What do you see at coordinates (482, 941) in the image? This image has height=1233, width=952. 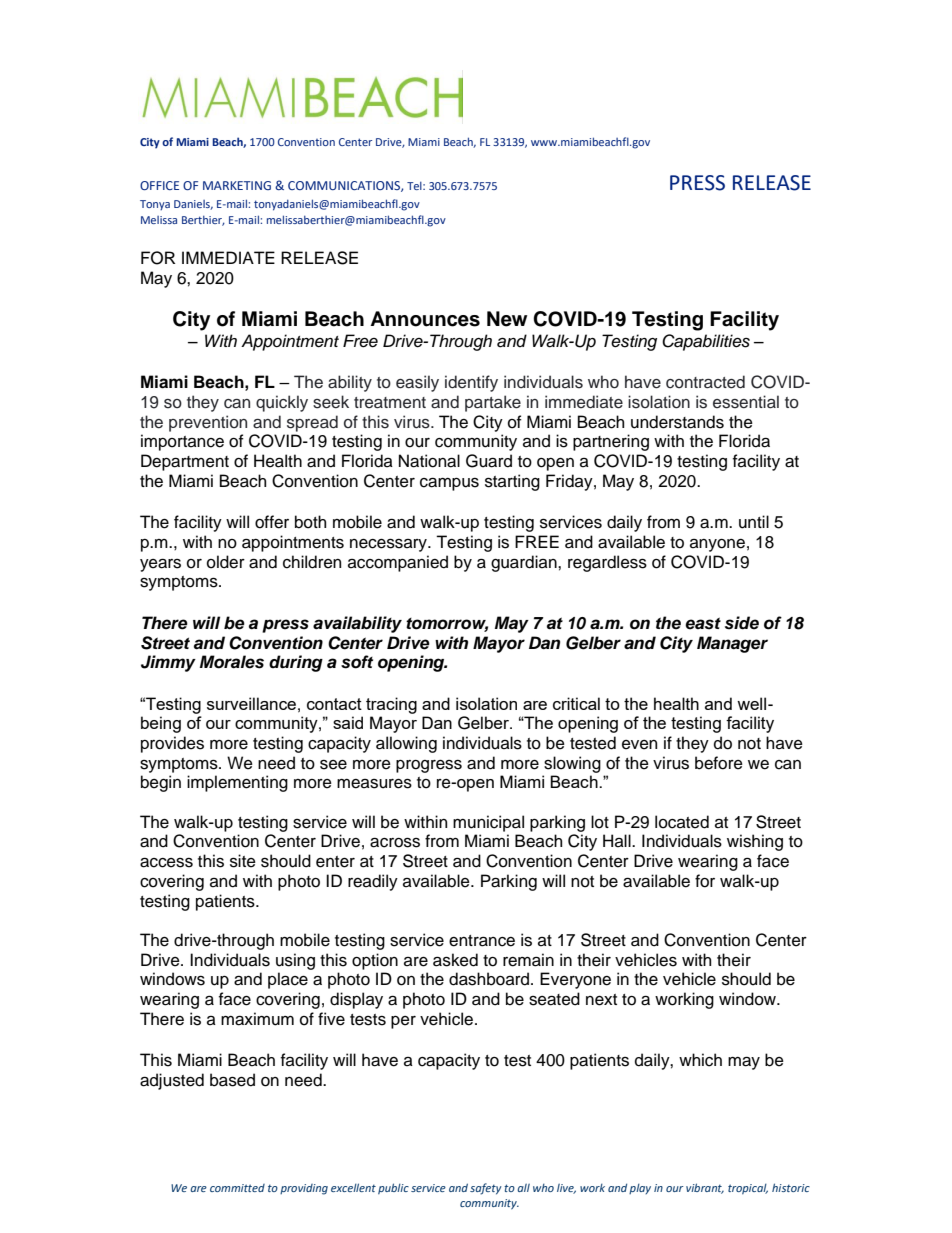 I see `entrance` at bounding box center [482, 941].
